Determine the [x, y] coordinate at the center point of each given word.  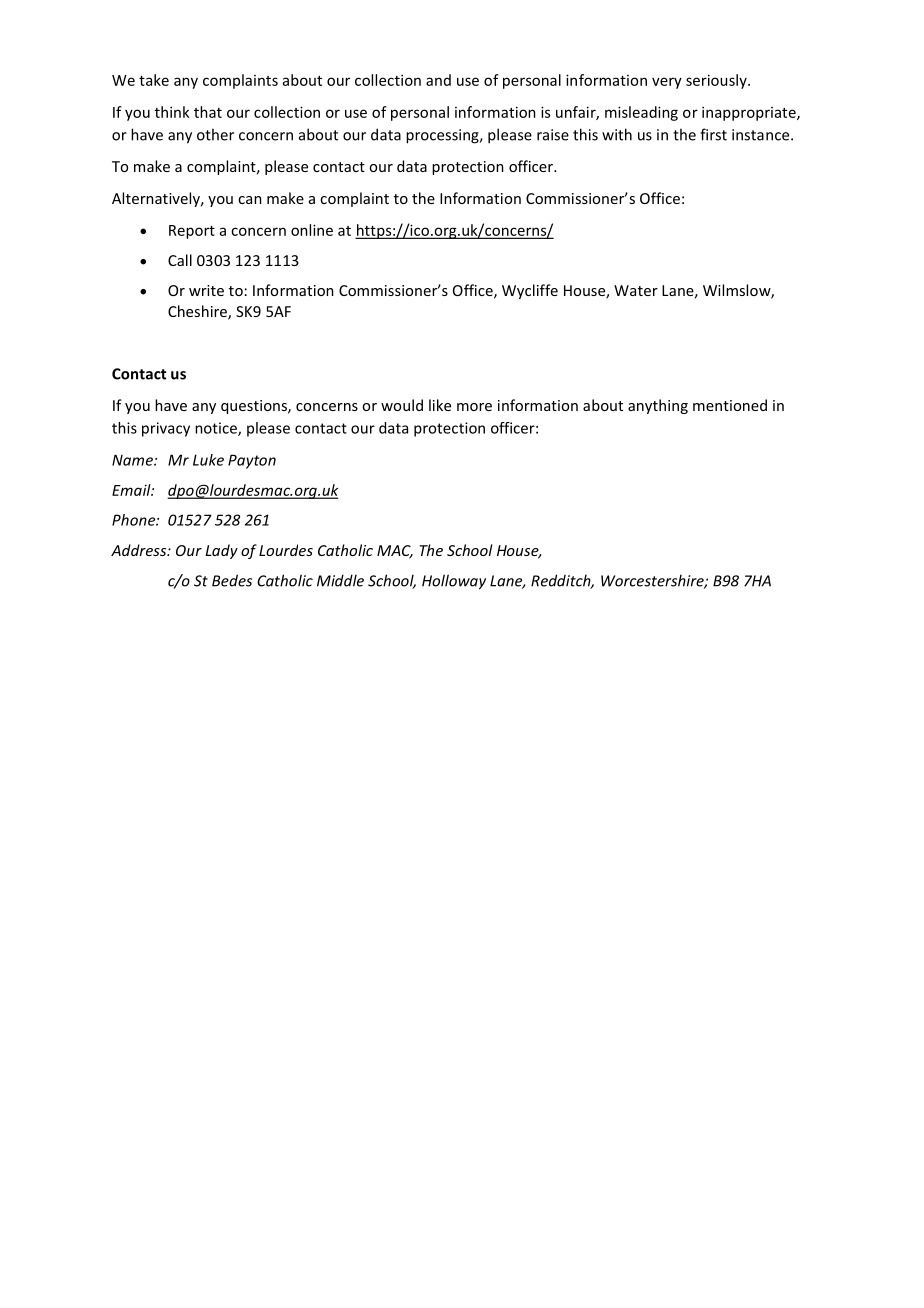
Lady [221, 551]
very [667, 83]
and [438, 80]
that [208, 112]
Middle [340, 580]
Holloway [454, 582]
